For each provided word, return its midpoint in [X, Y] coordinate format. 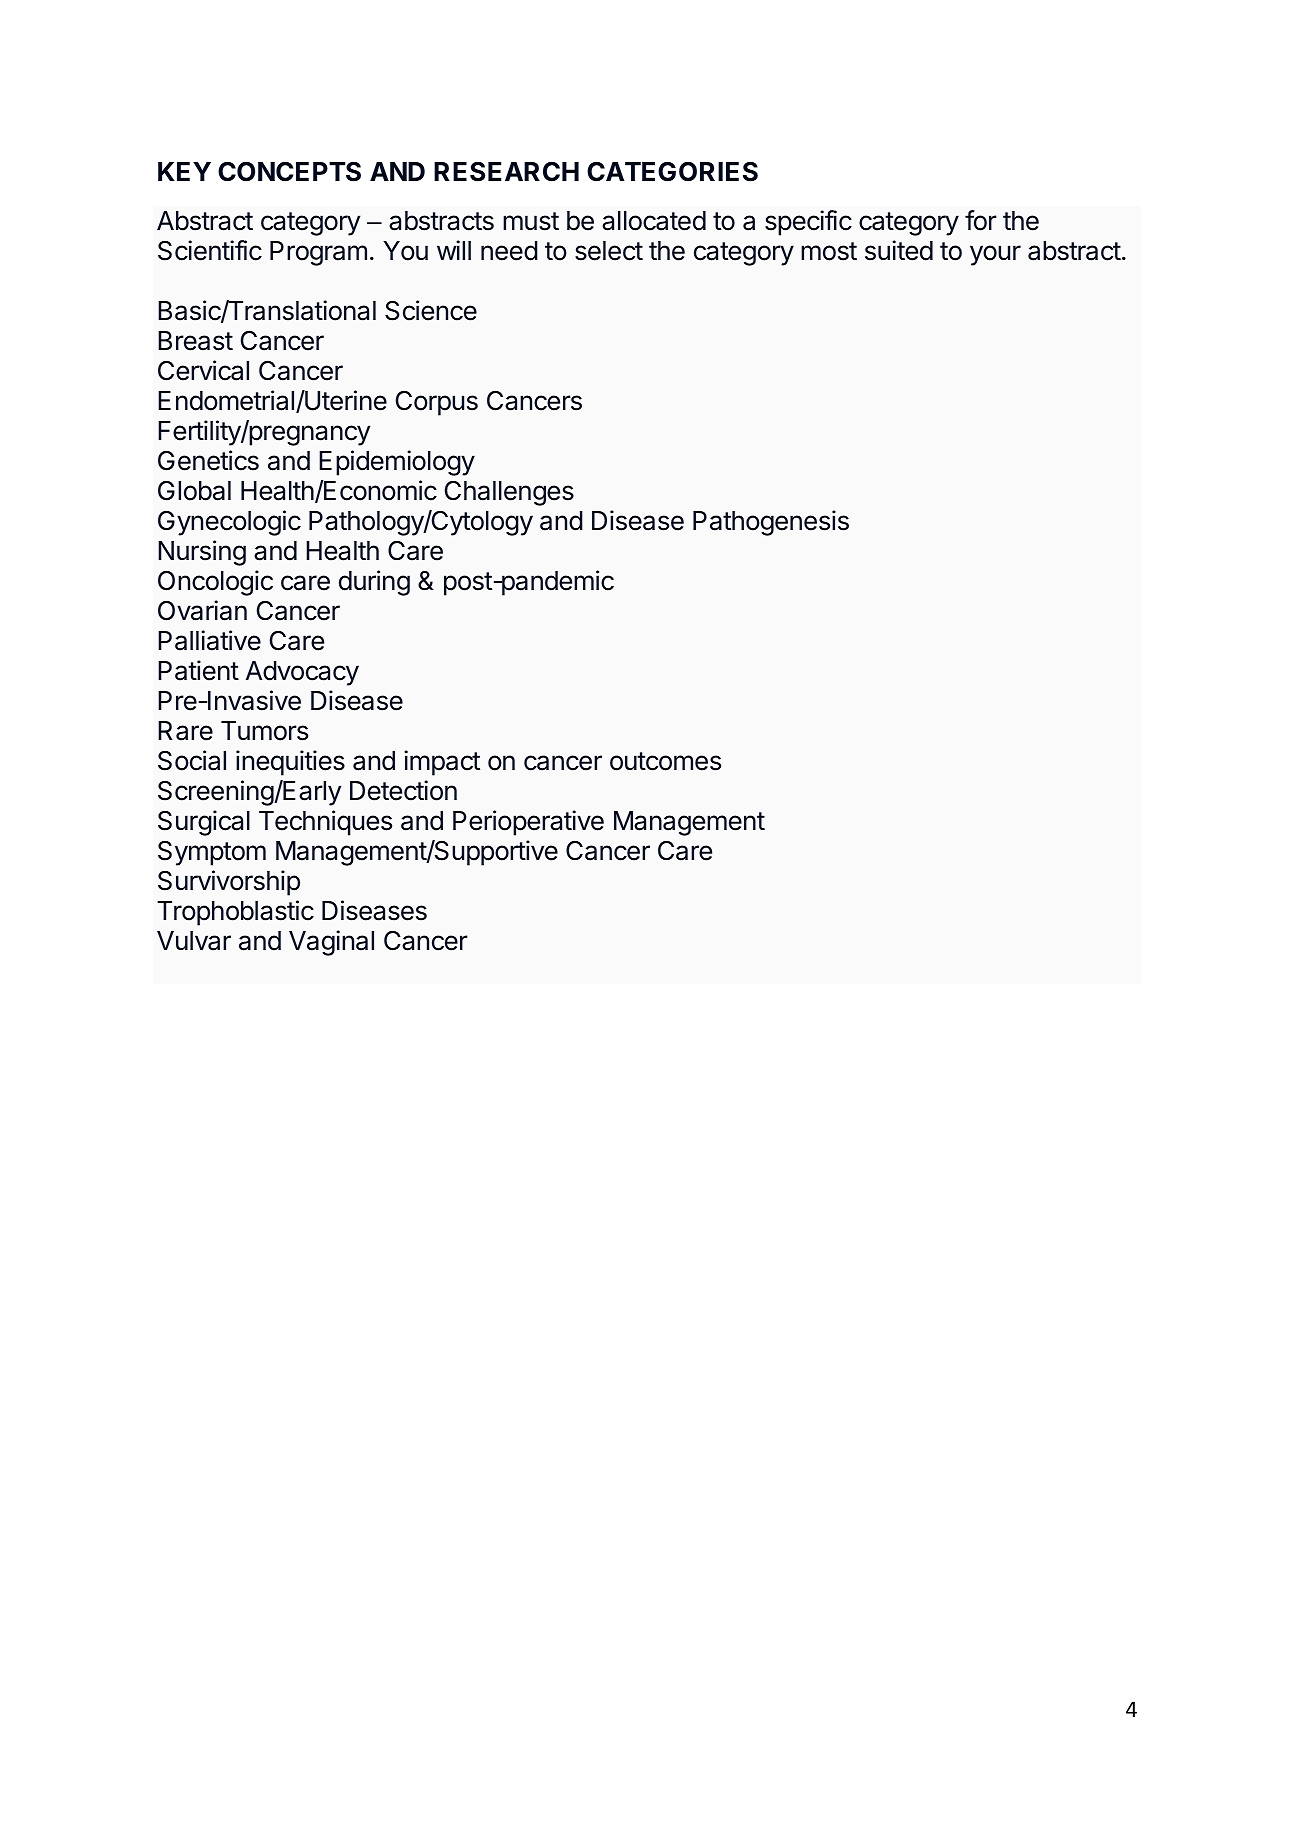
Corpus [437, 403]
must [531, 221]
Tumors [264, 731]
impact [442, 763]
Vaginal [331, 943]
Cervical [203, 370]
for [981, 220]
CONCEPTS [289, 171]
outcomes [665, 761]
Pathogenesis [771, 523]
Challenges [509, 493]
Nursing [202, 553]
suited [899, 250]
